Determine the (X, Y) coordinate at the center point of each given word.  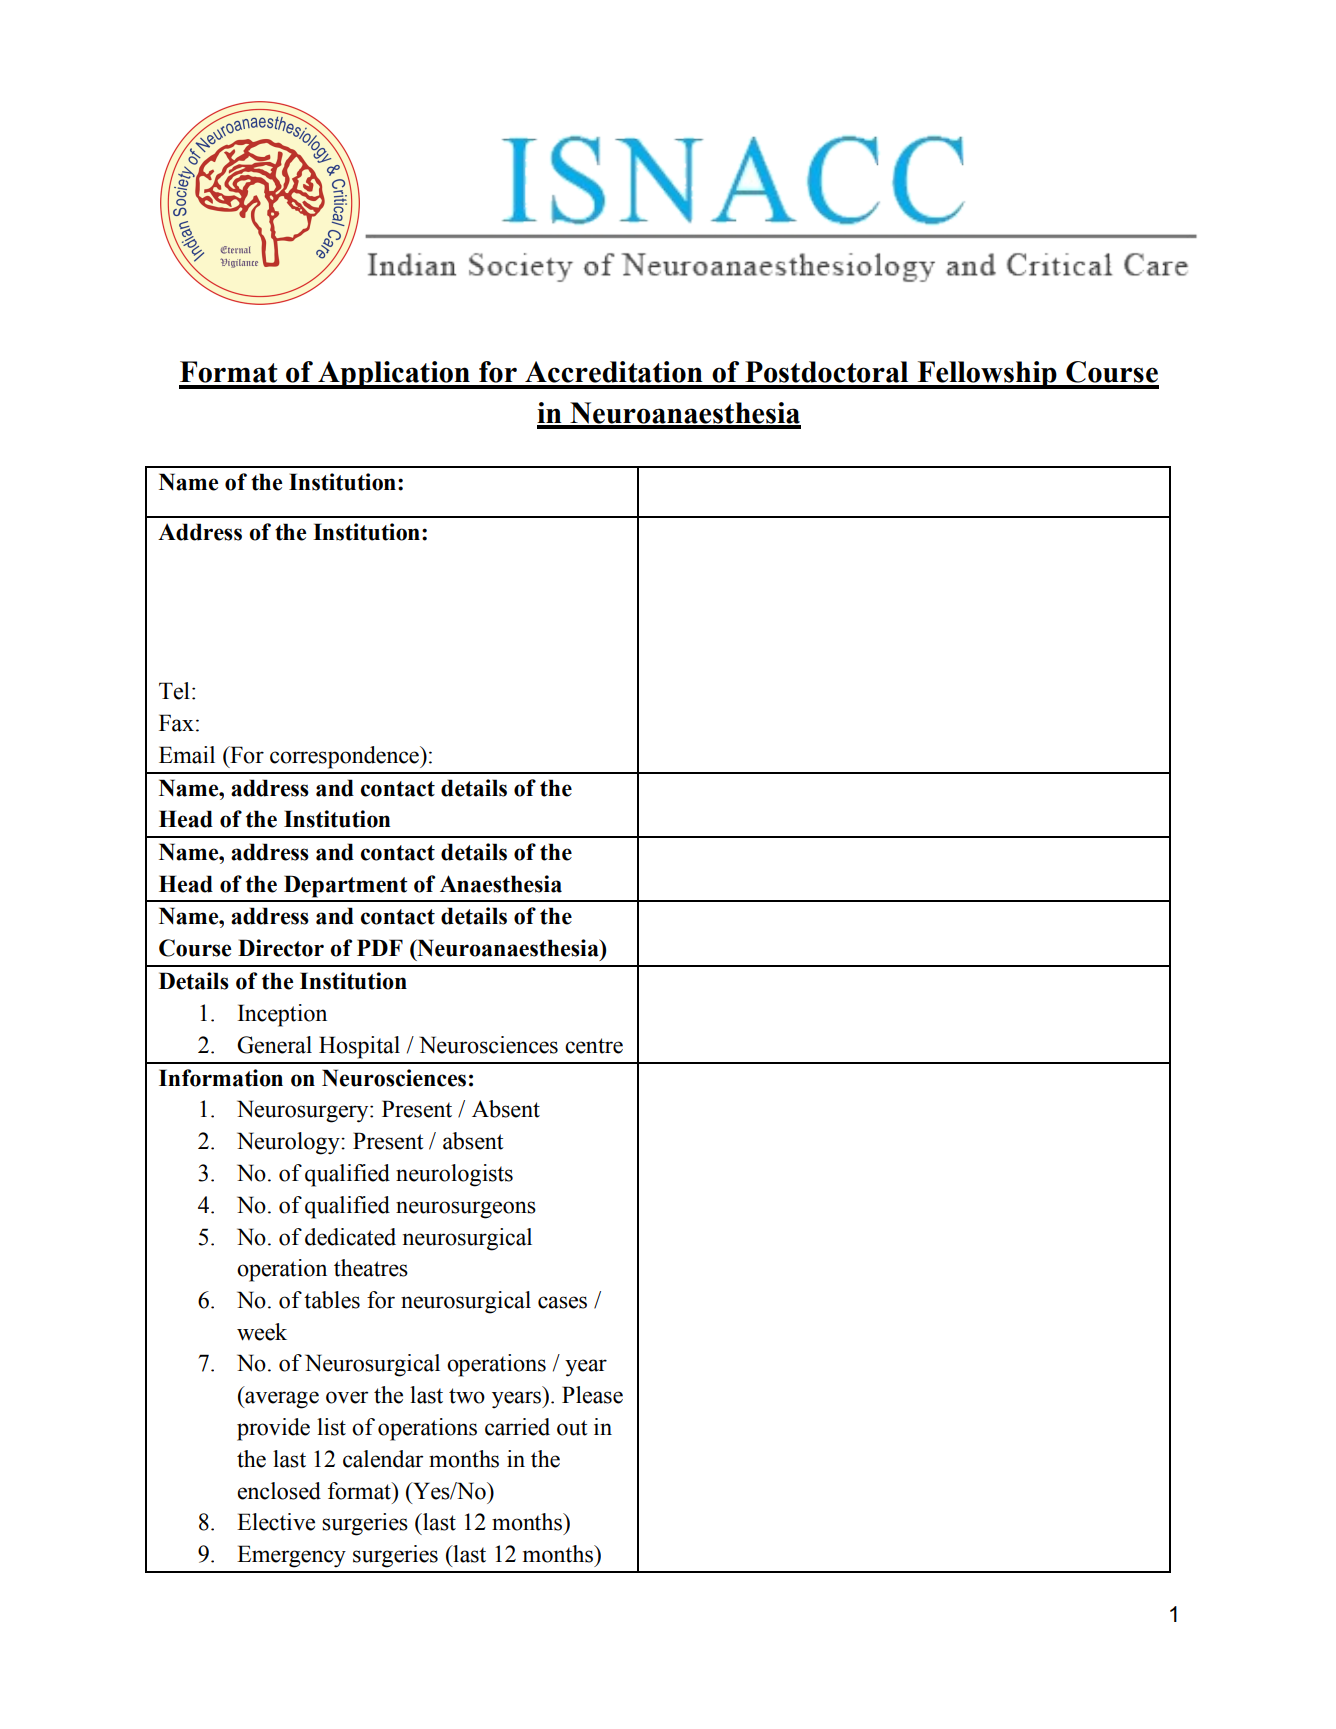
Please (592, 1395)
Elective (276, 1522)
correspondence (345, 757)
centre (594, 1046)
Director (281, 948)
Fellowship (987, 375)
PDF (380, 947)
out (572, 1428)
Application (394, 375)
